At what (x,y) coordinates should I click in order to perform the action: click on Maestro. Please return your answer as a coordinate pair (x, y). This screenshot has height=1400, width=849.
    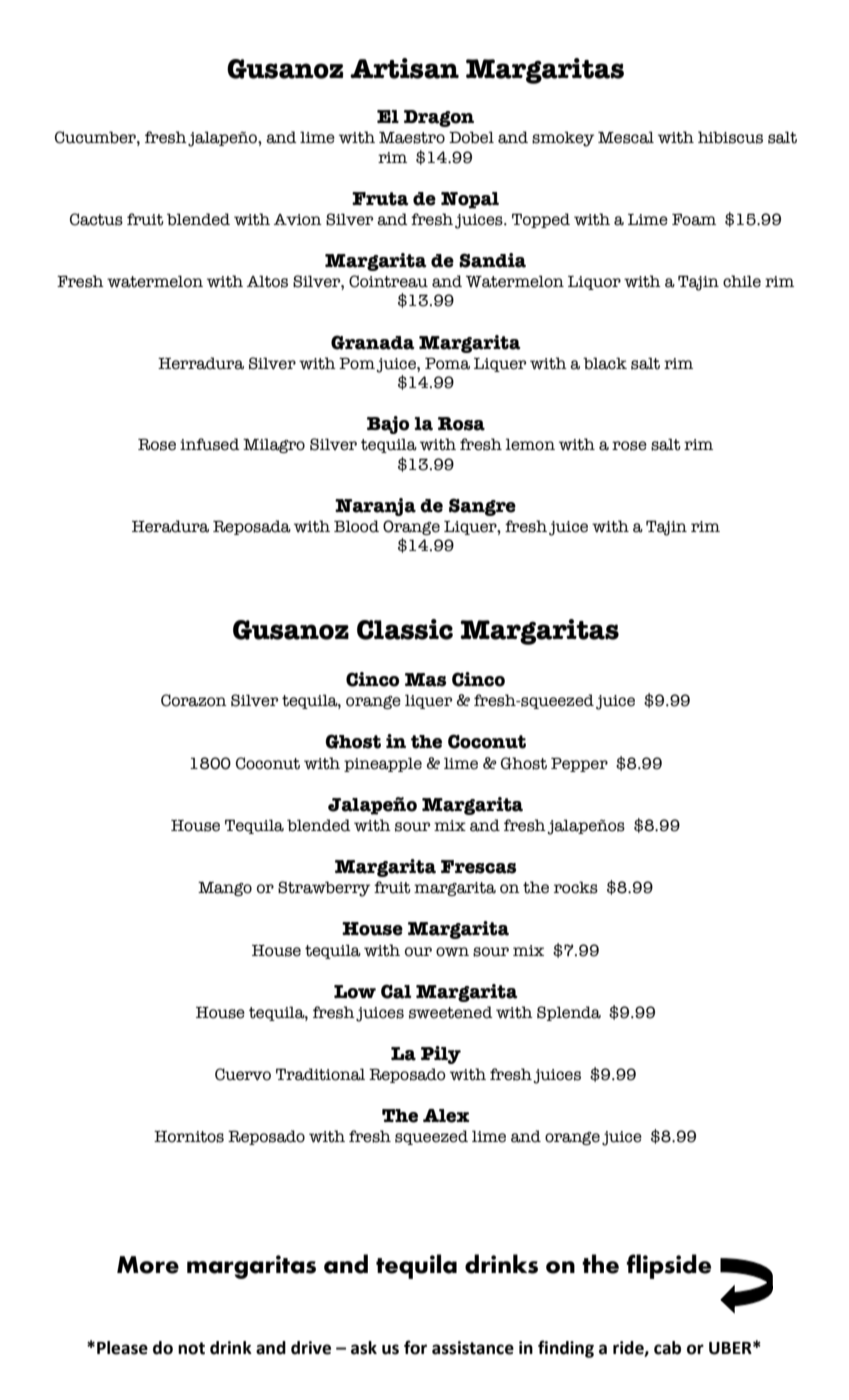
    Looking at the image, I should click on (412, 138).
